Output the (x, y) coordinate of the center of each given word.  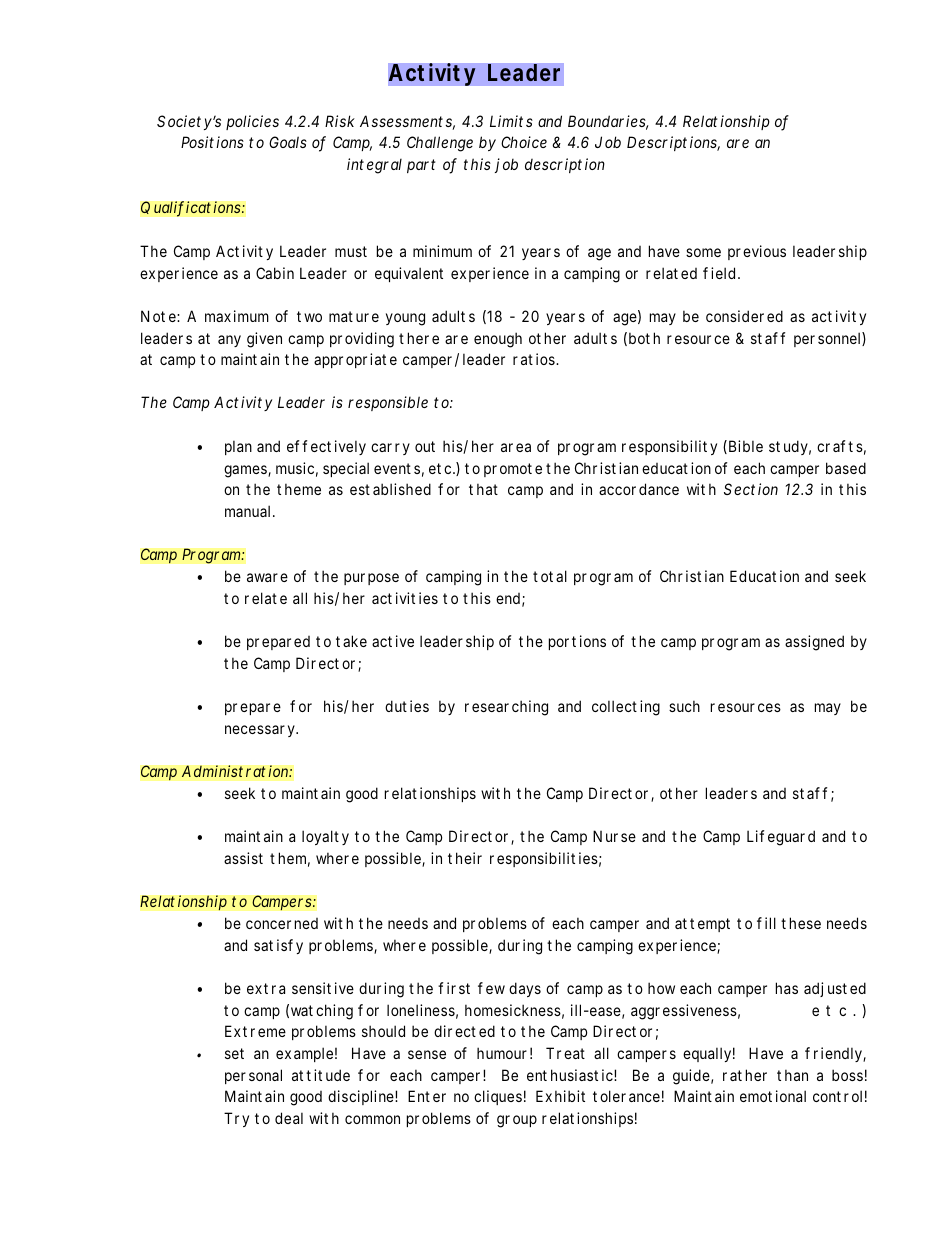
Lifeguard (781, 838)
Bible (746, 446)
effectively (326, 447)
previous (757, 252)
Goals (288, 142)
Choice (524, 142)
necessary (261, 731)
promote (513, 470)
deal (289, 1118)
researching (506, 708)
